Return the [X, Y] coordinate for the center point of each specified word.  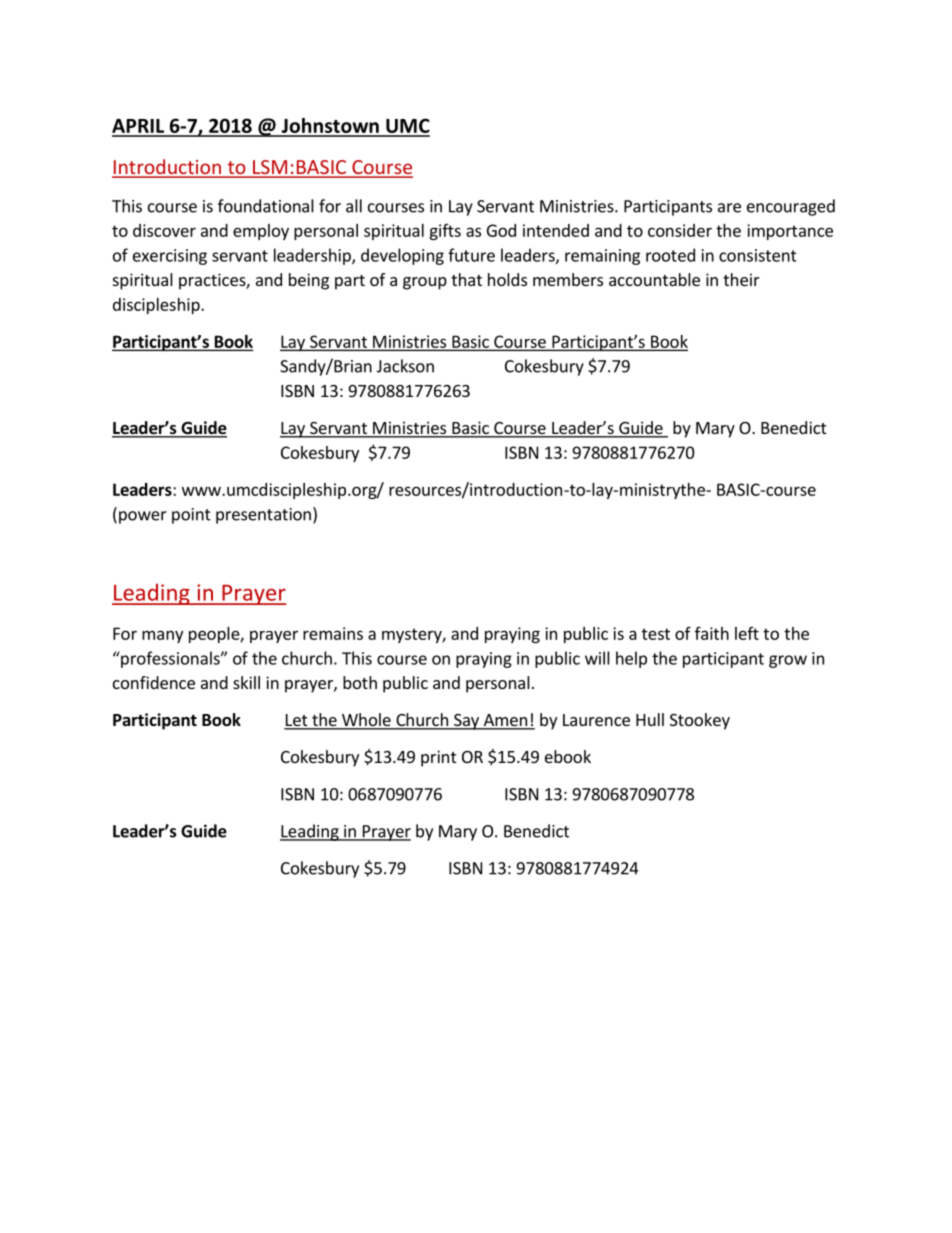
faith [712, 633]
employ [261, 232]
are [729, 208]
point [191, 516]
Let [297, 721]
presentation [263, 516]
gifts [445, 232]
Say [466, 722]
